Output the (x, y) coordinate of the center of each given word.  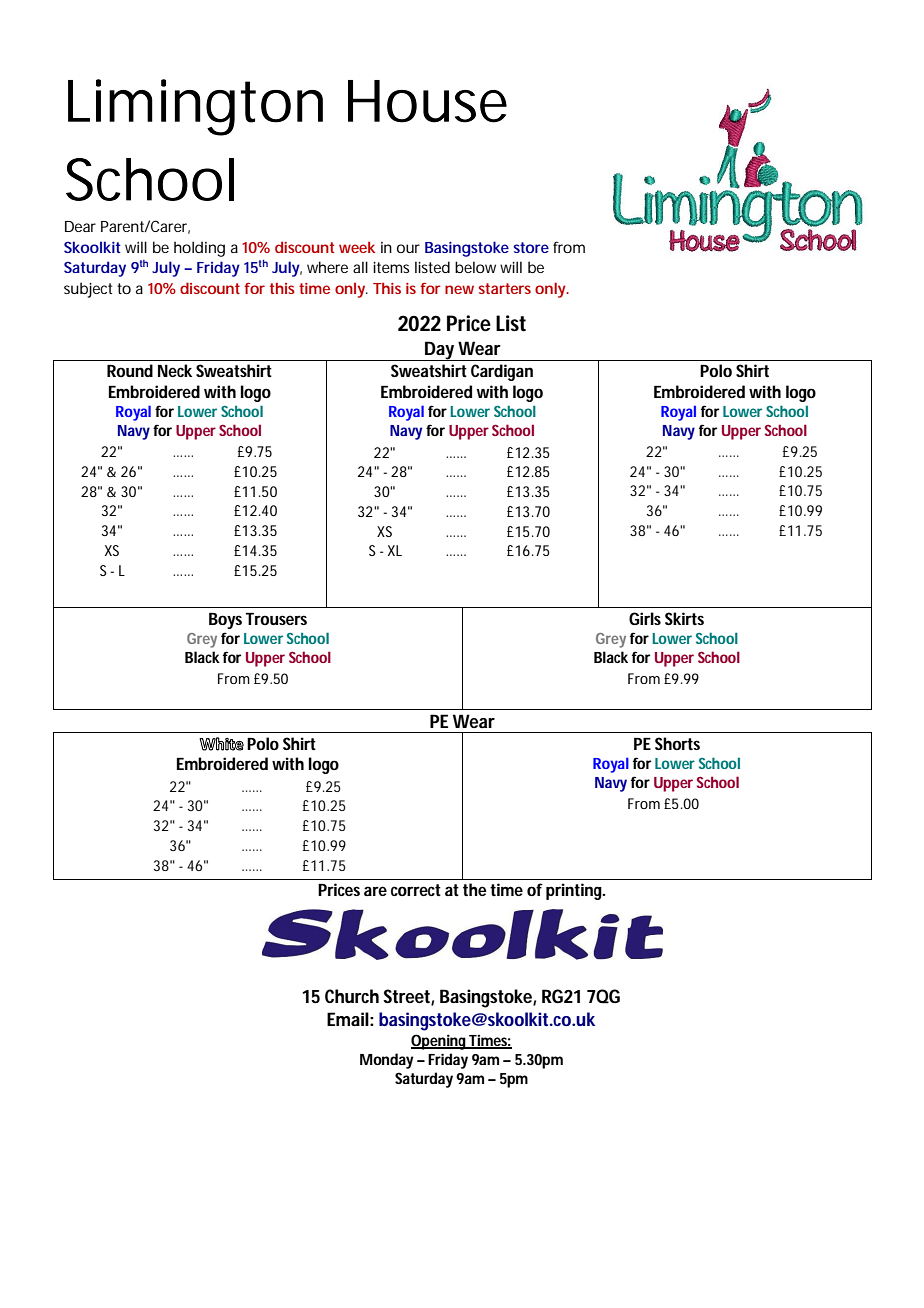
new (459, 289)
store (531, 247)
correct (416, 890)
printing (574, 891)
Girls (645, 618)
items (391, 267)
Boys (225, 621)
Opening (439, 1042)
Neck (175, 370)
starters (504, 288)
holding (199, 249)
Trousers (276, 619)
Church (352, 996)
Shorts (677, 743)
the (475, 889)
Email (348, 1019)
